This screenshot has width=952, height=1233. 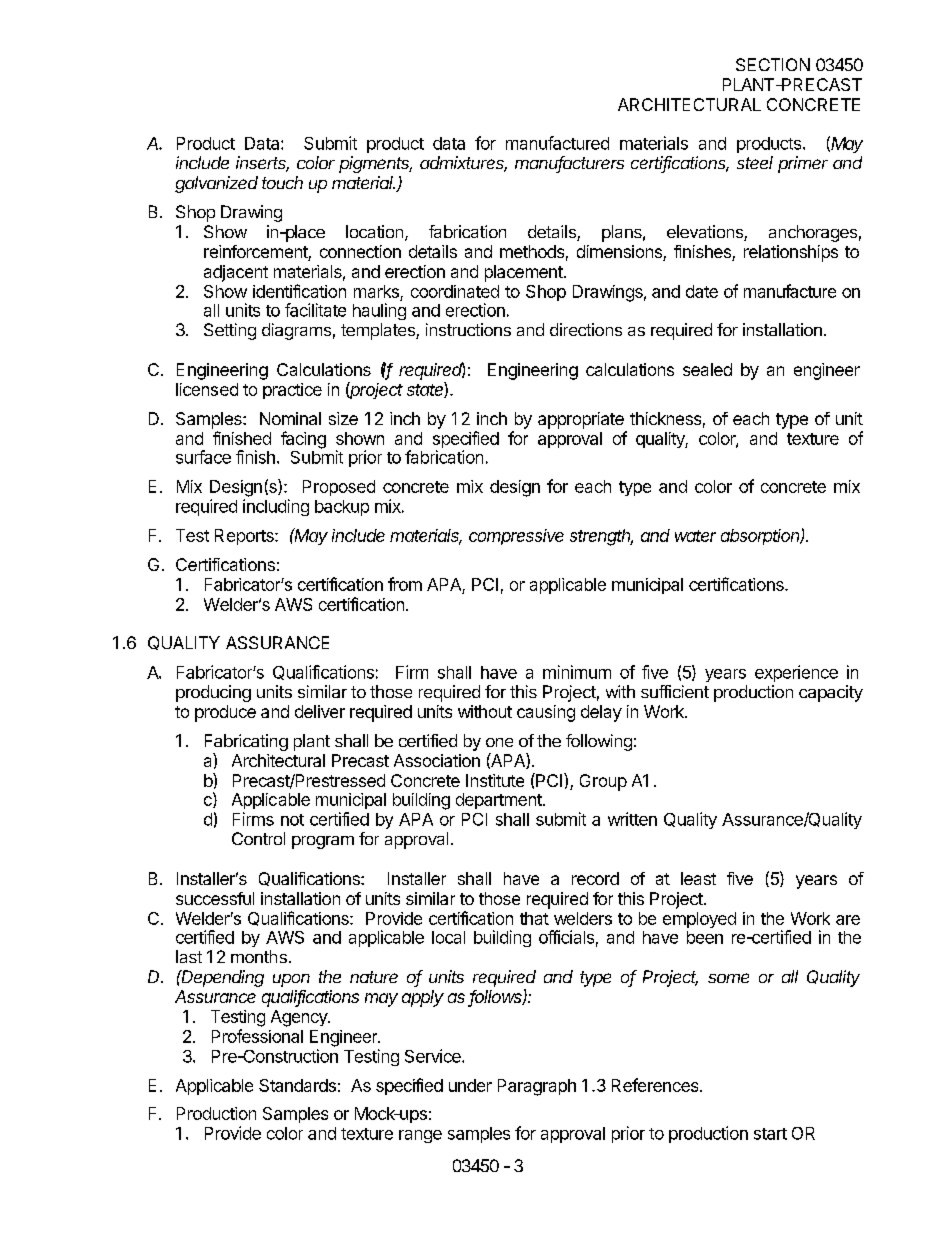 I want to click on Paragraph, so click(x=537, y=1087).
